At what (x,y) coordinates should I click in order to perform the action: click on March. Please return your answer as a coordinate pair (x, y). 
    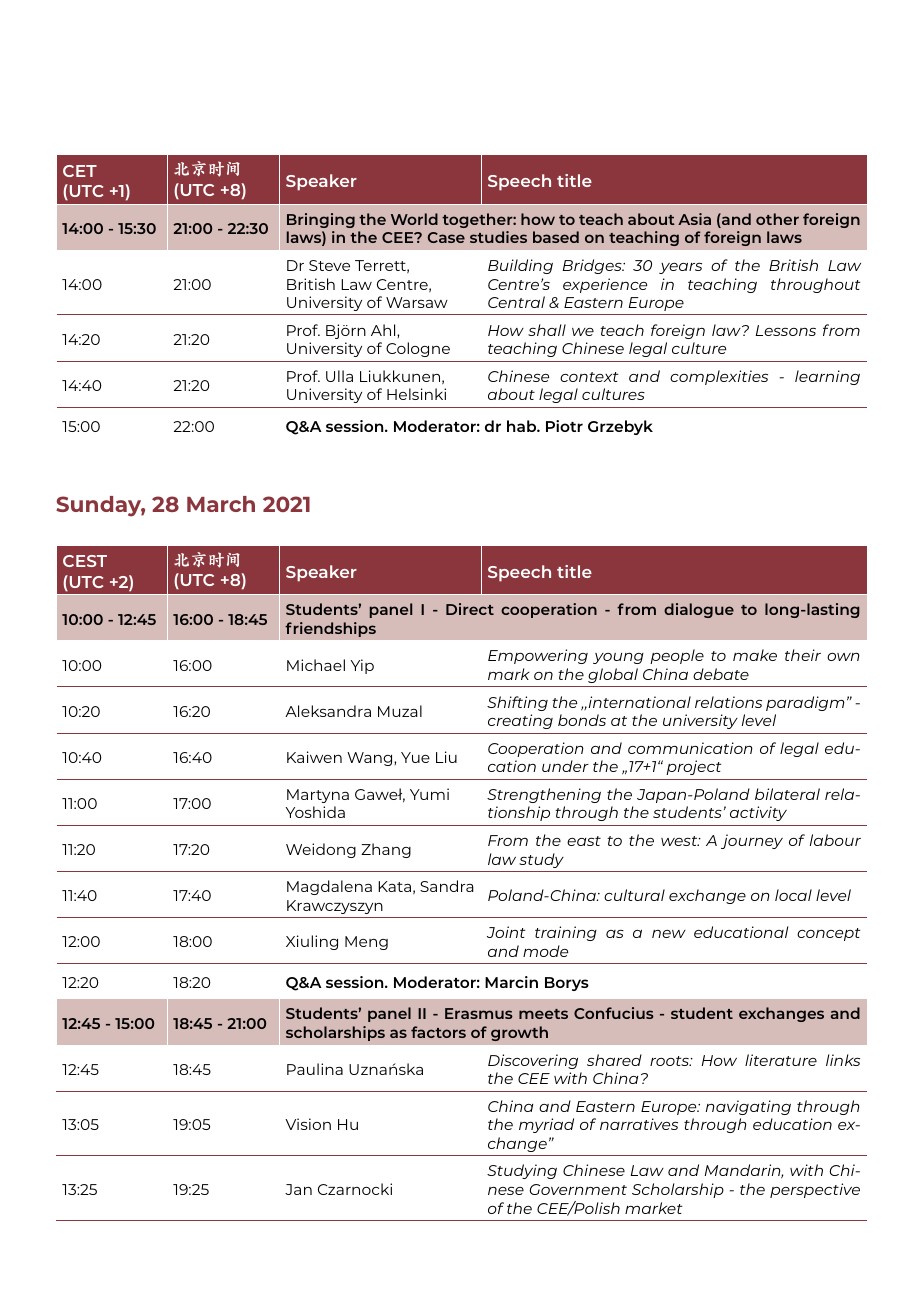
    Looking at the image, I should click on (221, 504).
